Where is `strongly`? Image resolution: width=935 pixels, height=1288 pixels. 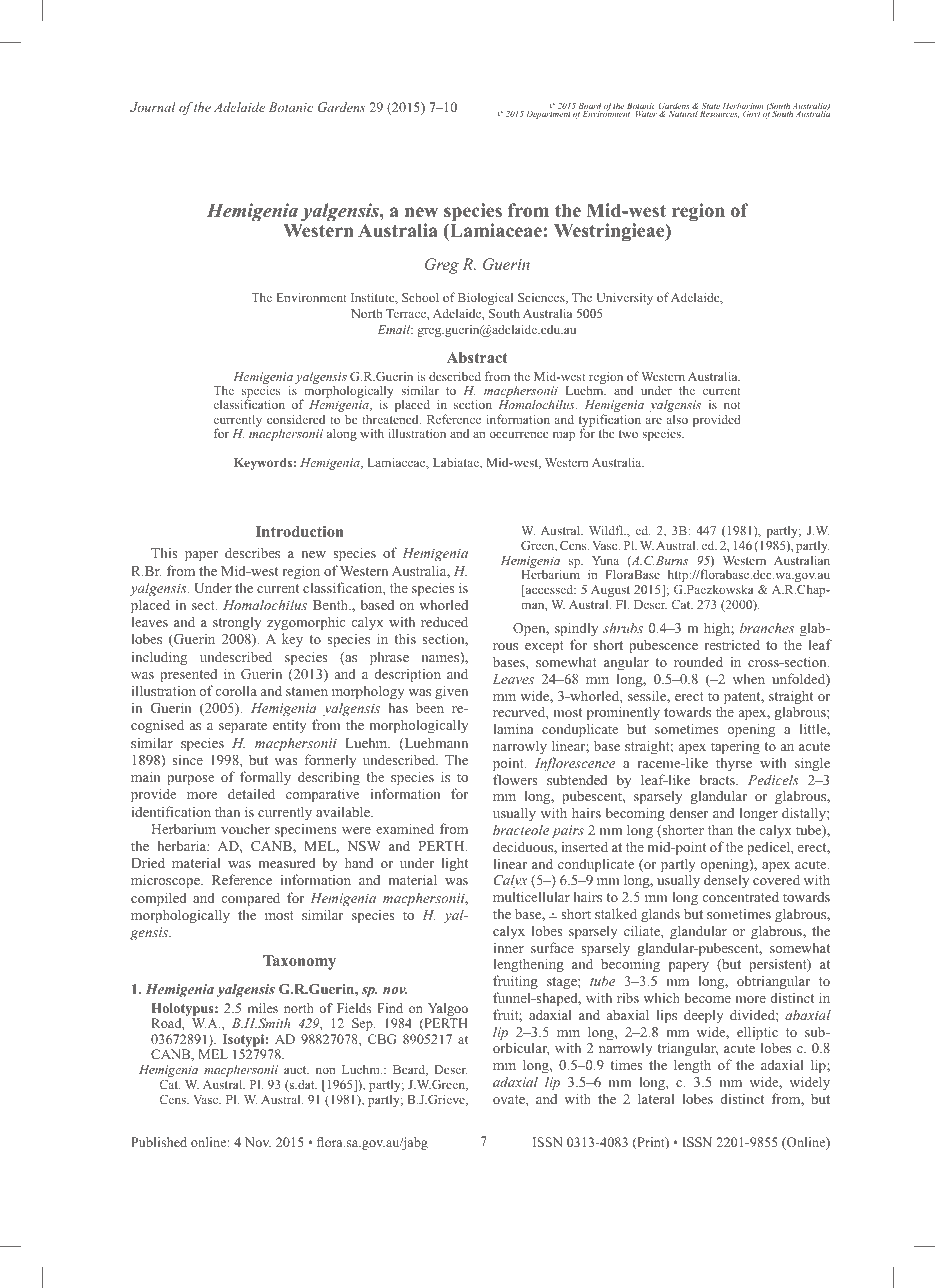
strongly is located at coordinates (237, 623).
